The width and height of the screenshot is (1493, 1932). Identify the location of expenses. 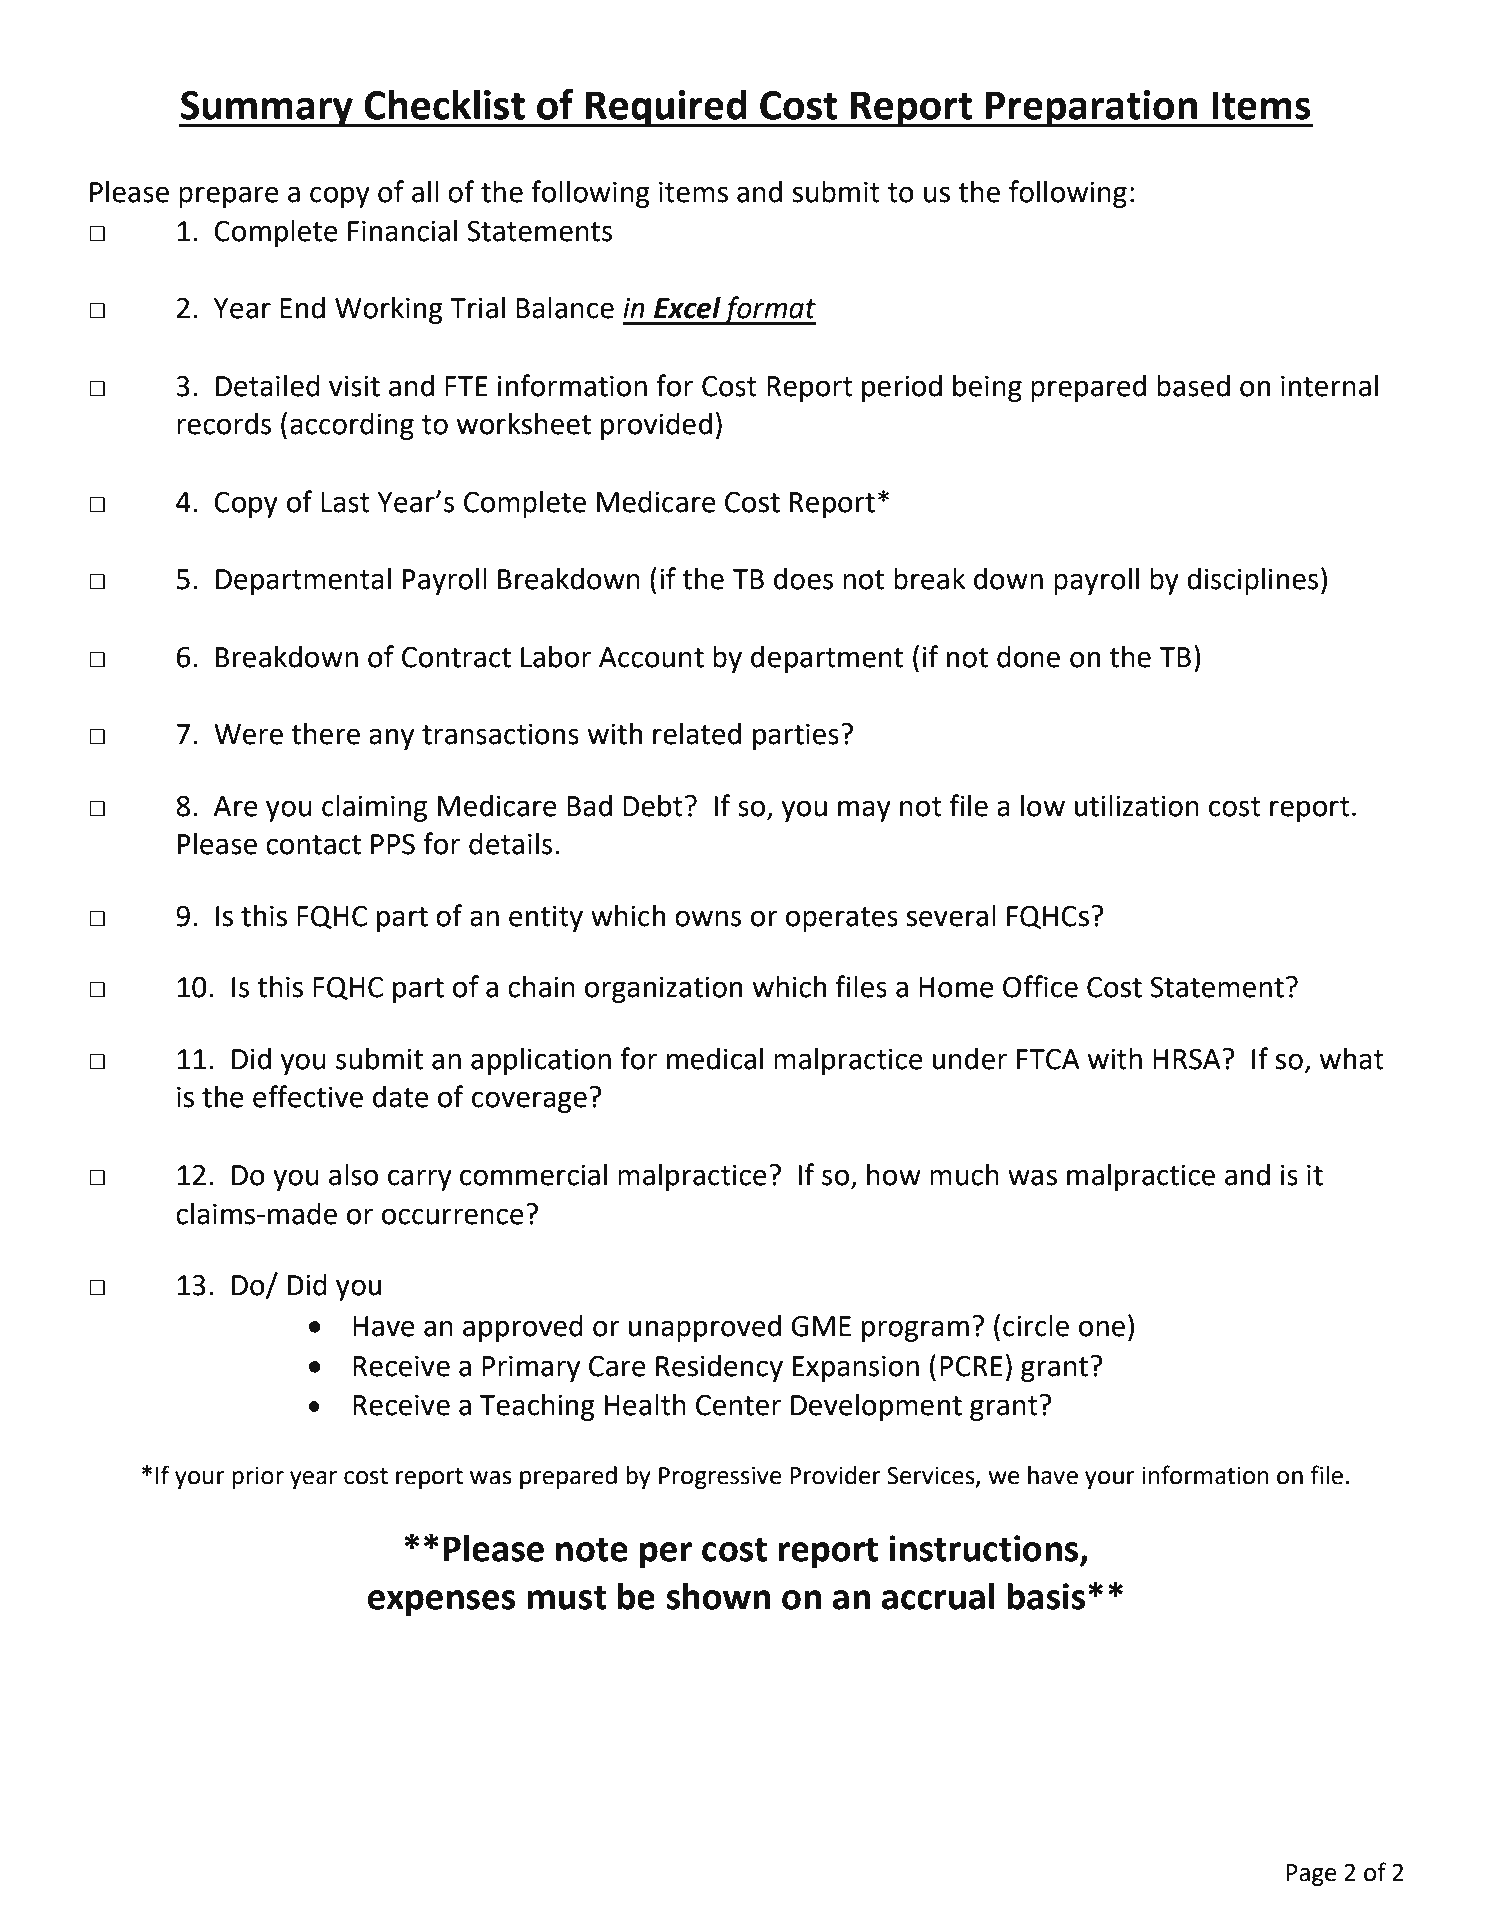
(441, 1603).
